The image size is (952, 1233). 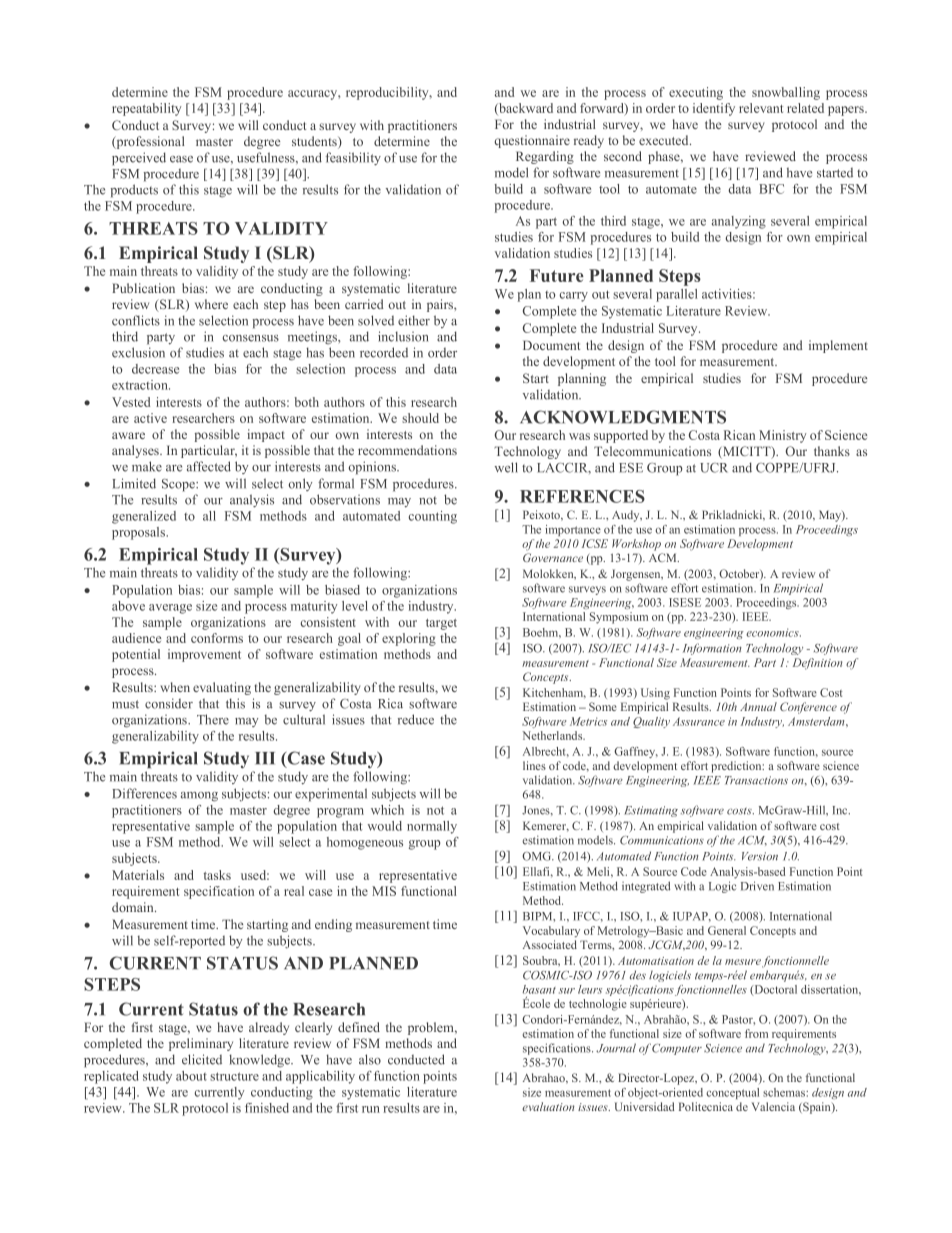 What do you see at coordinates (191, 1076) in the screenshot?
I see `about` at bounding box center [191, 1076].
